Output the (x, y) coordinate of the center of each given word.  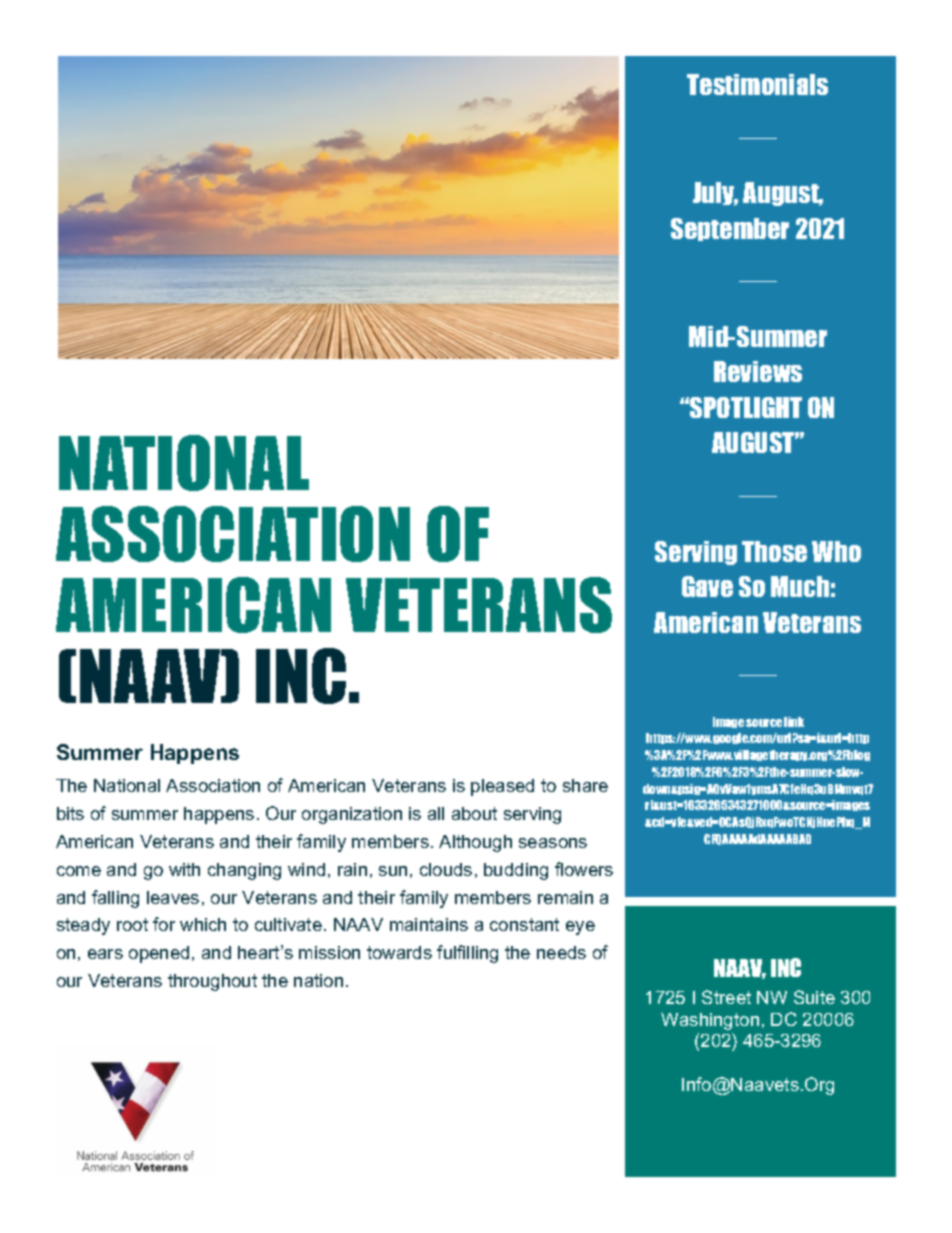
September (730, 229)
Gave (707, 586)
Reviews (758, 371)
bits (70, 813)
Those (774, 551)
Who (836, 551)
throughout (212, 982)
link (794, 722)
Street (726, 997)
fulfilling (467, 954)
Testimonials (757, 84)
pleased (502, 787)
